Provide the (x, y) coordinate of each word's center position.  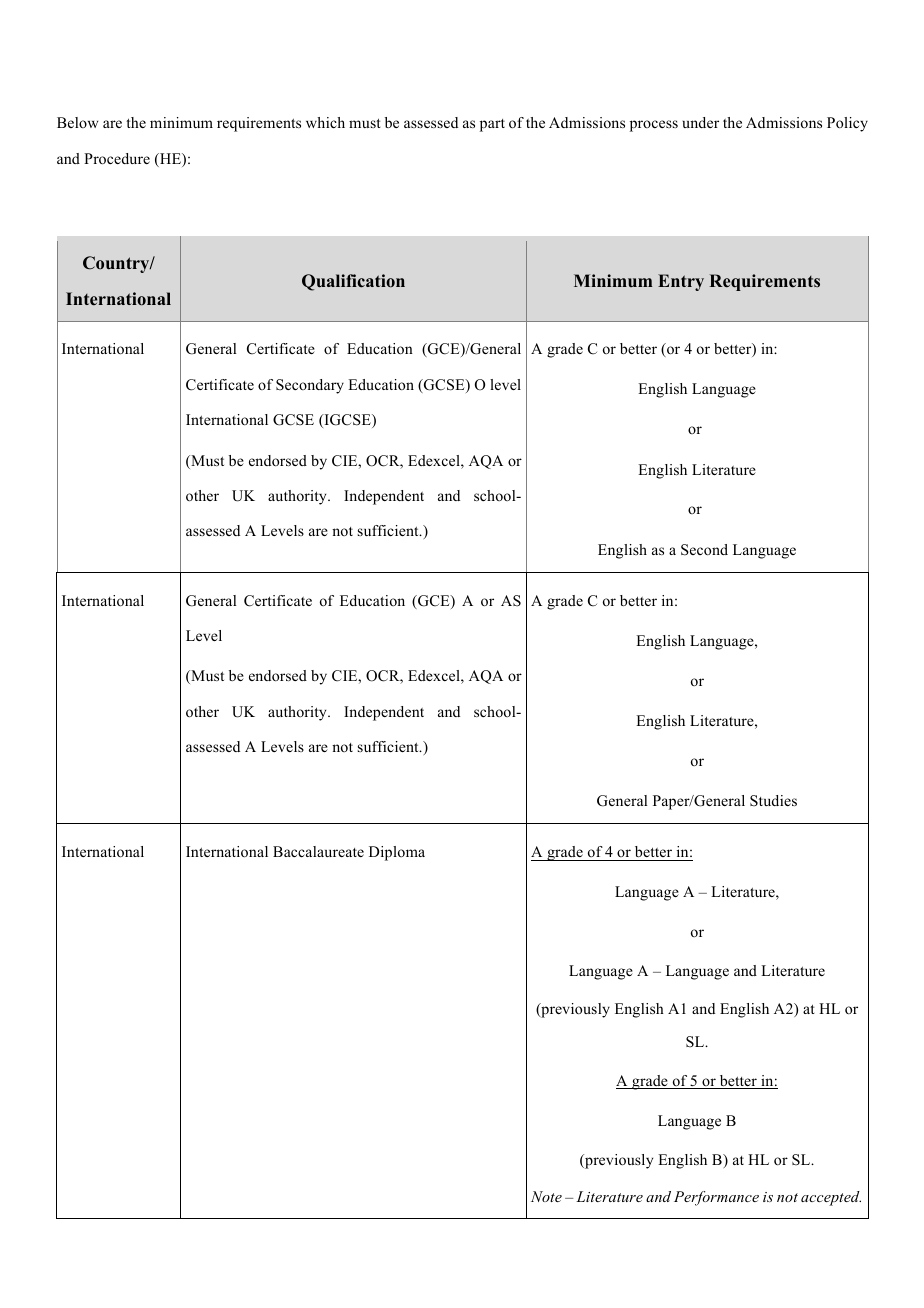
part (492, 125)
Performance (716, 1198)
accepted (831, 1198)
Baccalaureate (318, 851)
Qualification (353, 282)
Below (77, 122)
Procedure (117, 158)
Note (546, 1196)
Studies (773, 801)
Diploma (397, 853)
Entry (681, 282)
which (325, 122)
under (701, 122)
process (654, 126)
